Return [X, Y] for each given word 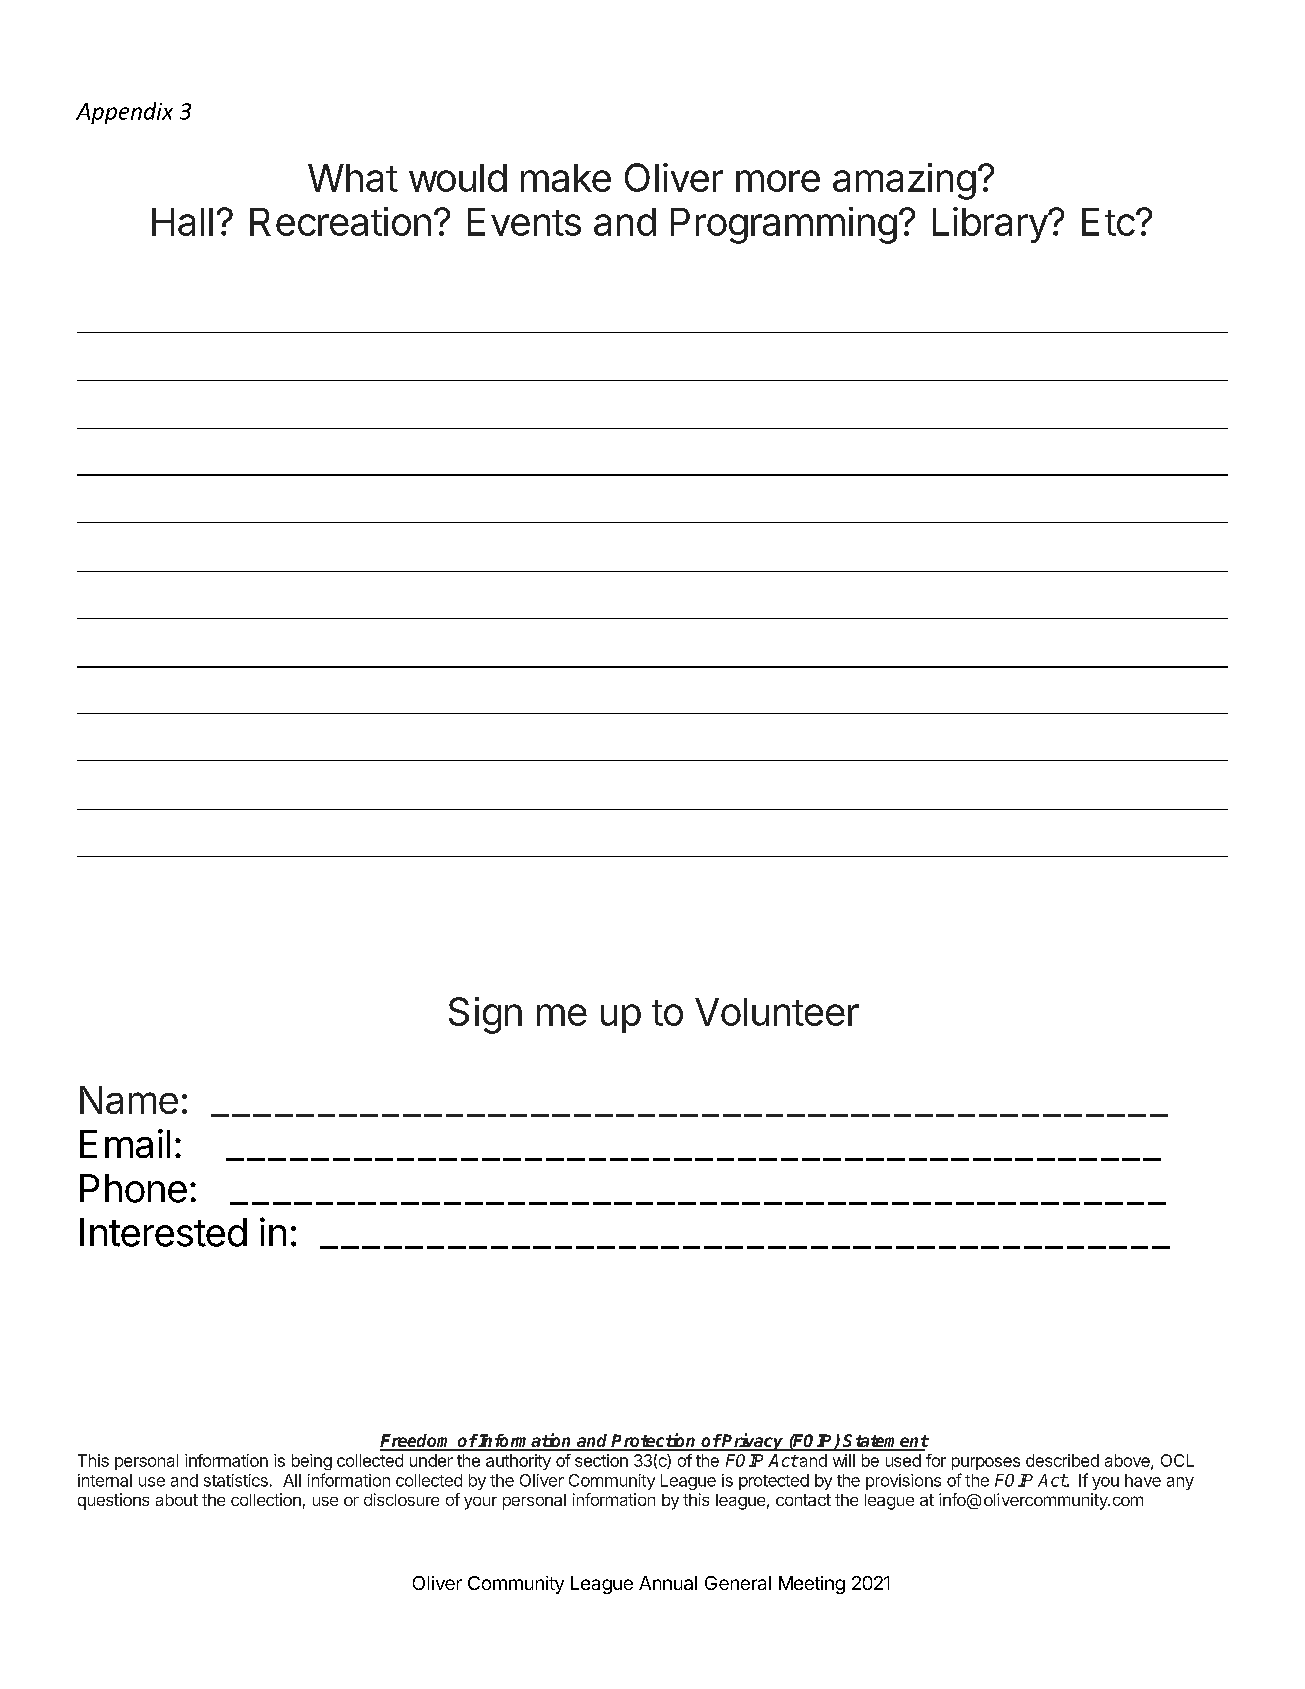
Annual [668, 1583]
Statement [885, 1442]
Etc [1108, 222]
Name [129, 1100]
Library [991, 225]
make [566, 178]
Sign [485, 1015]
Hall [182, 222]
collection [266, 1499]
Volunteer [777, 1012]
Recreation [340, 221]
